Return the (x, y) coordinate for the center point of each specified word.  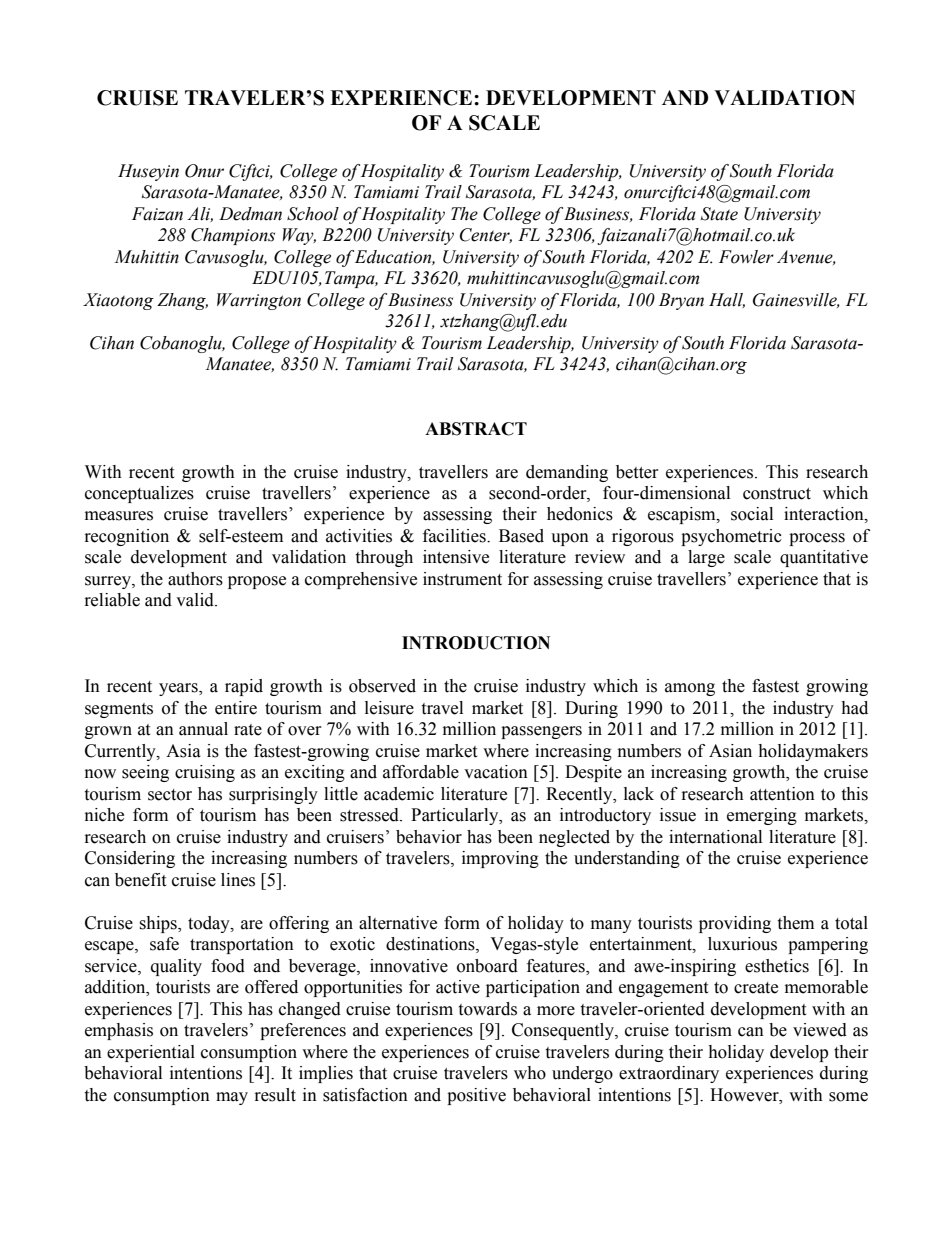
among (690, 689)
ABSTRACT (476, 429)
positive (476, 1096)
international (715, 837)
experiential (151, 1053)
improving (500, 859)
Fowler (746, 257)
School (313, 214)
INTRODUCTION (476, 643)
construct (777, 494)
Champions (233, 236)
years (179, 689)
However (745, 1095)
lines (238, 880)
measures (119, 516)
